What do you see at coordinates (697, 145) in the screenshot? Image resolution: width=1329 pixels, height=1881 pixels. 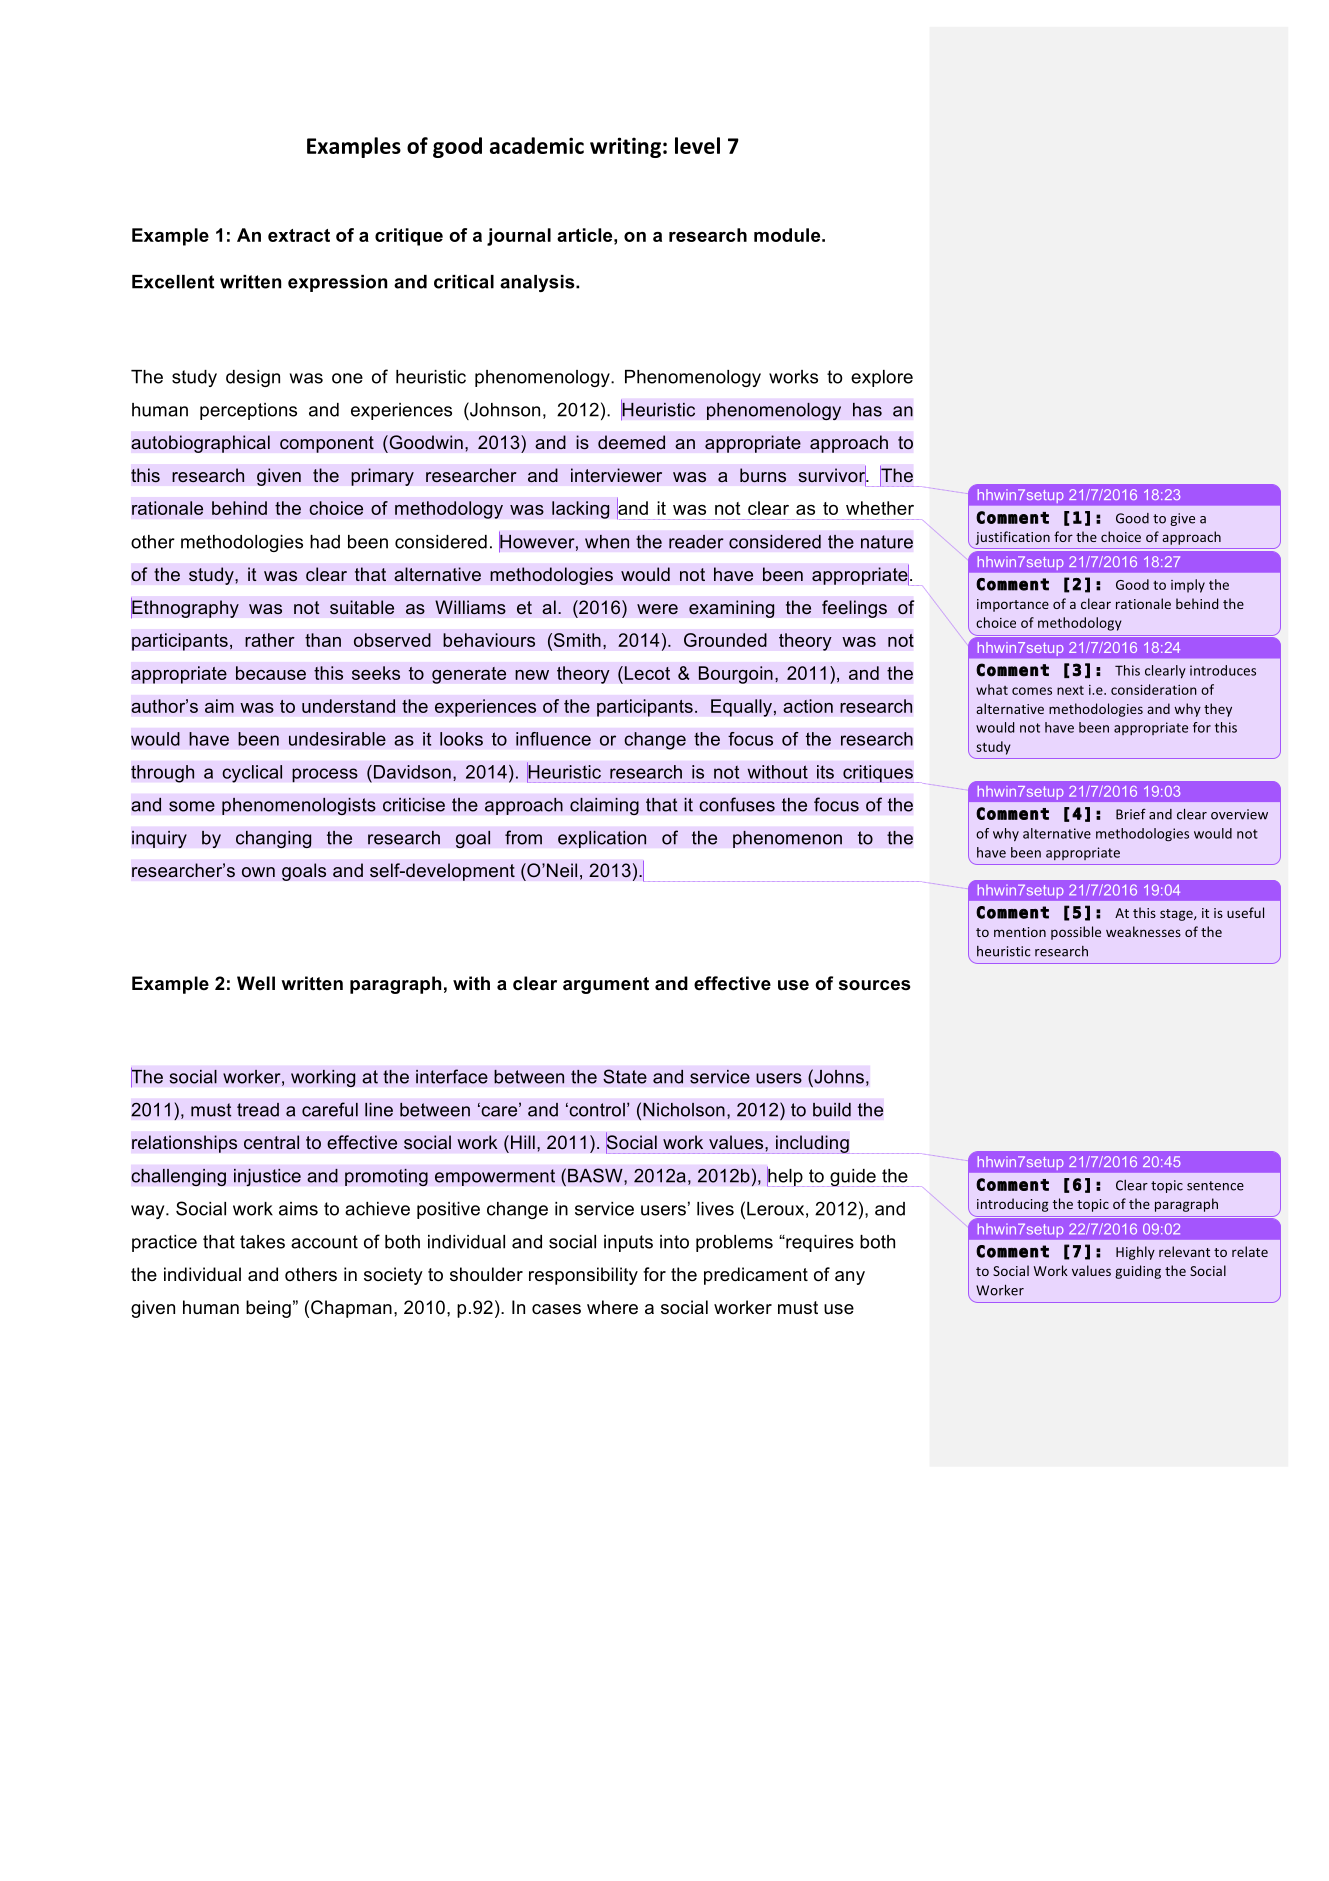 I see `level` at bounding box center [697, 145].
